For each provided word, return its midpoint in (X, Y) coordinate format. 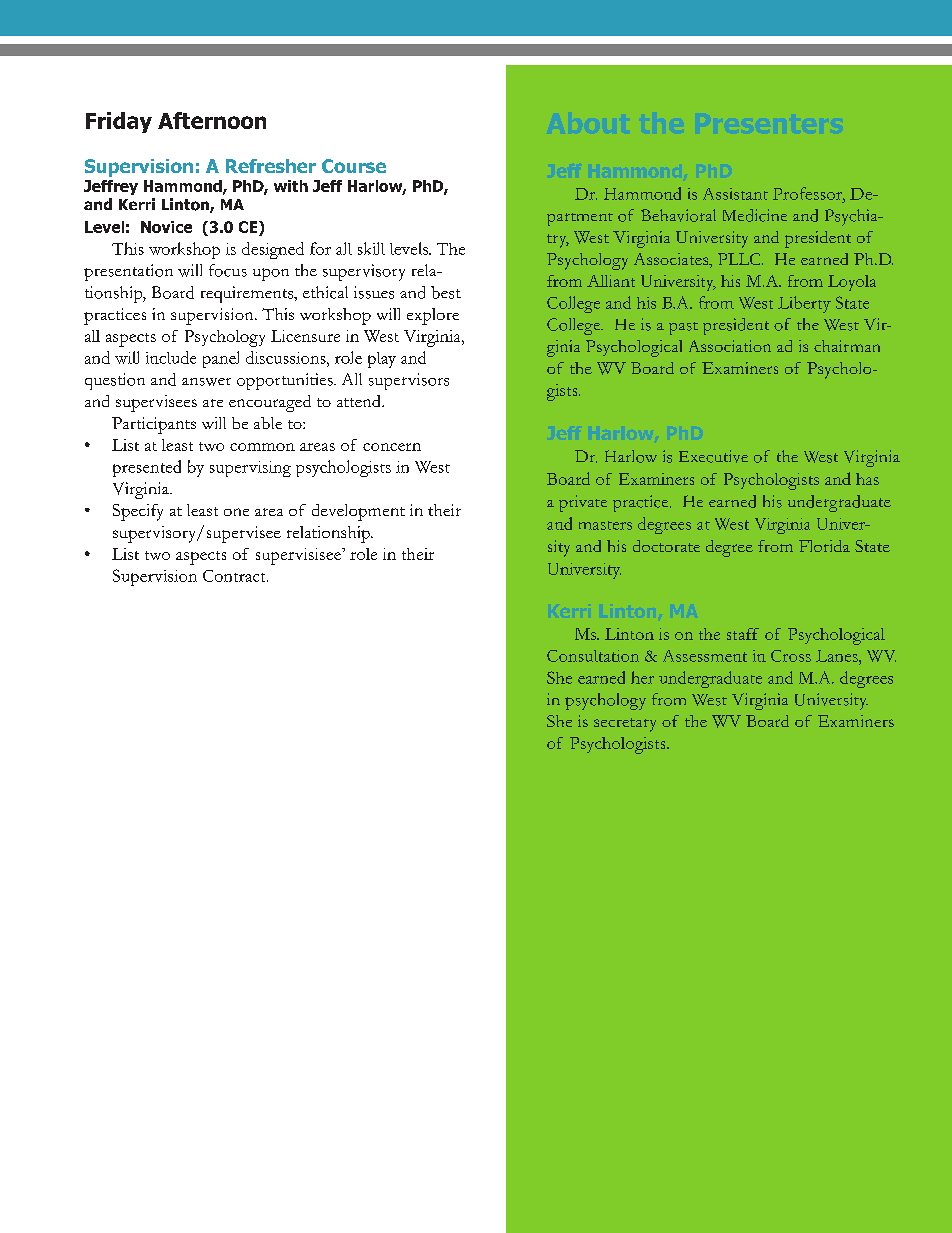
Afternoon (212, 120)
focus (228, 270)
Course (354, 166)
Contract (235, 576)
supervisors (409, 381)
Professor (808, 193)
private (583, 503)
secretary (625, 725)
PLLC (740, 259)
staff (743, 634)
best (446, 292)
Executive (713, 456)
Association (730, 346)
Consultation (593, 656)
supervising (250, 469)
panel (221, 359)
